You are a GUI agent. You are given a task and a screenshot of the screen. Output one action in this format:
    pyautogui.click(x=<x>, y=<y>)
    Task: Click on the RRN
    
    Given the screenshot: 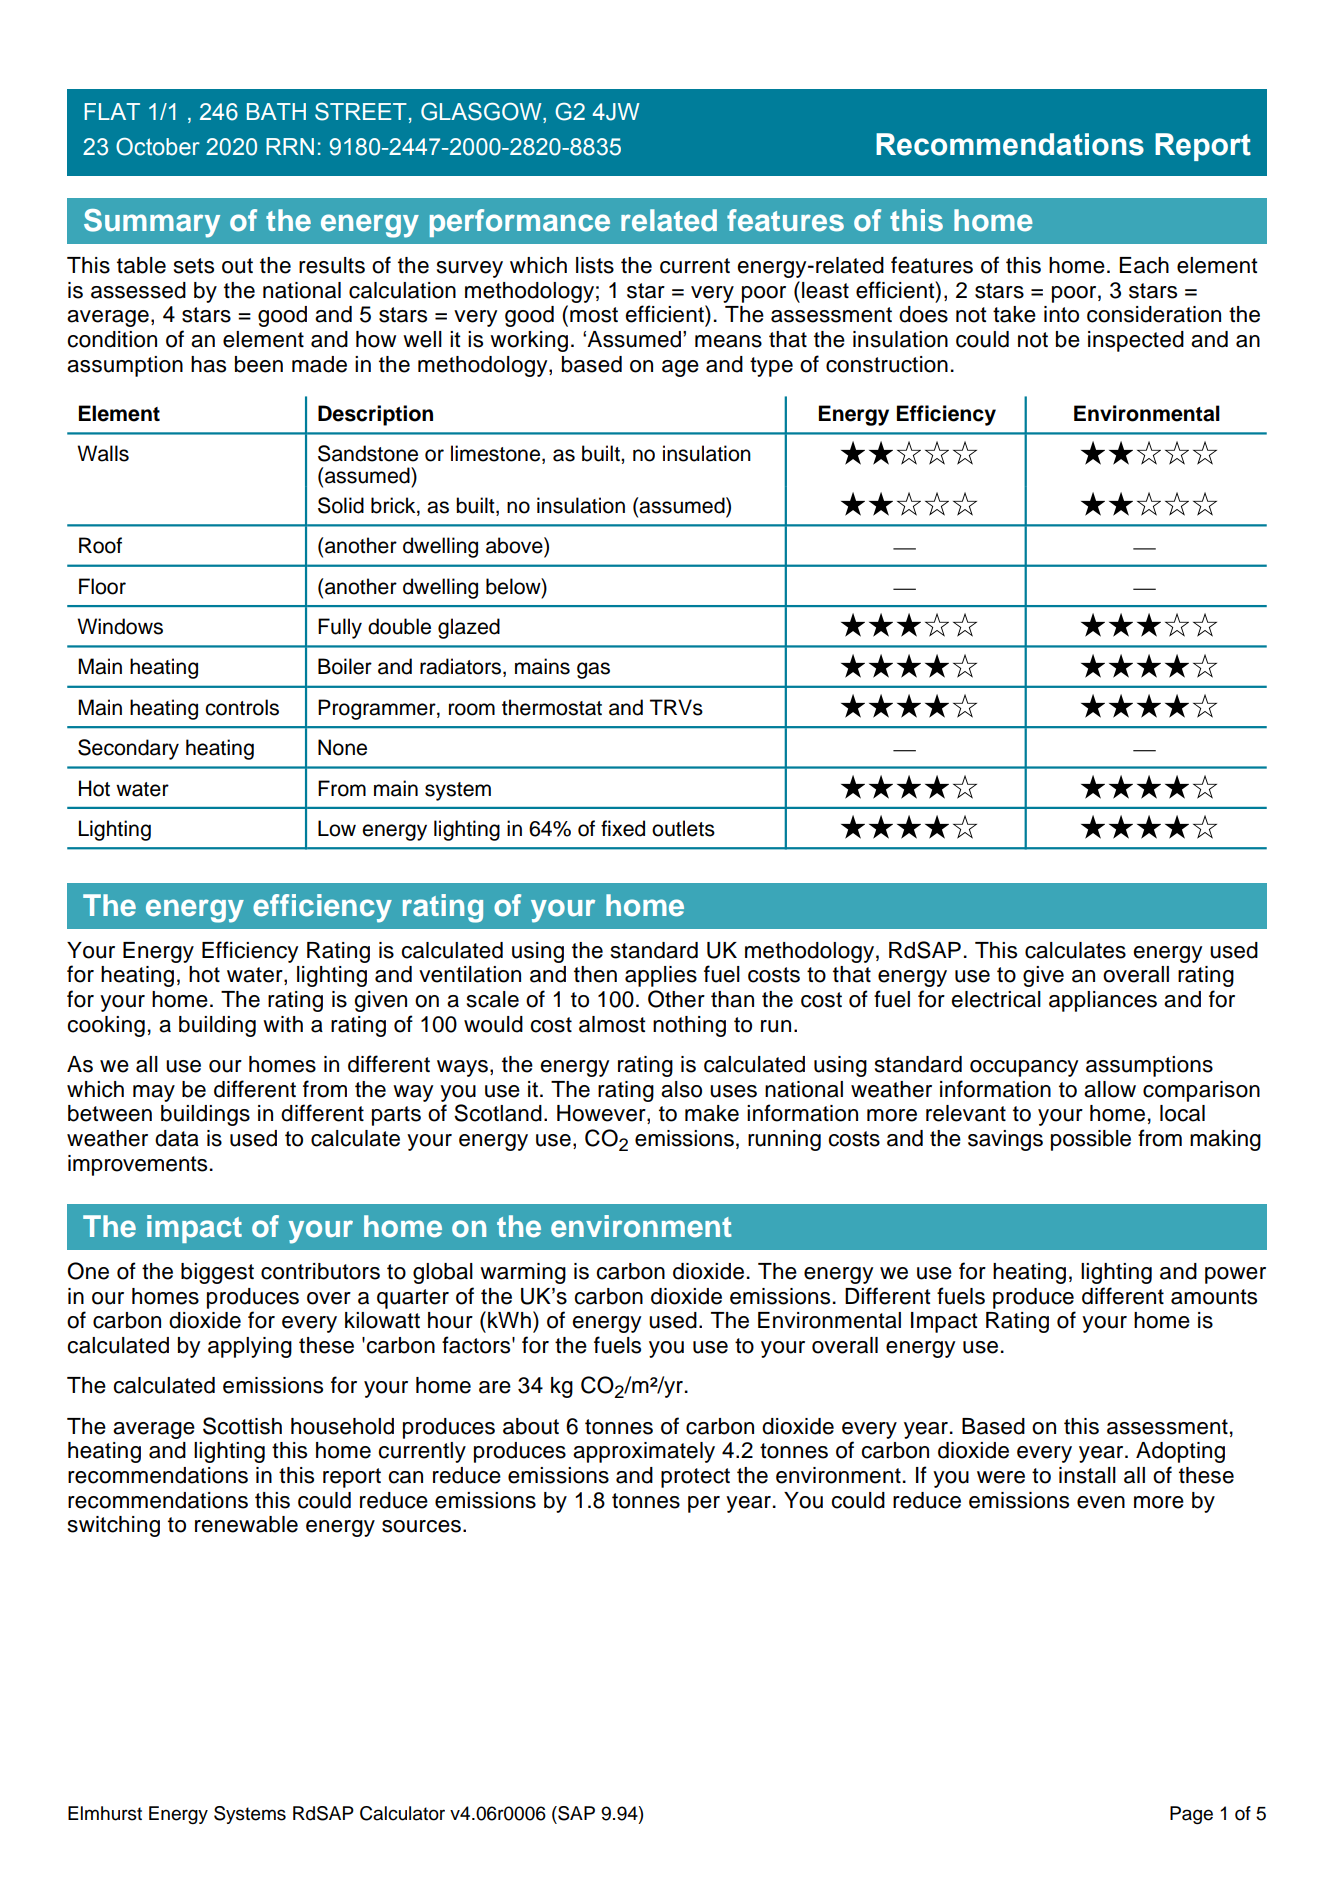 What is the action you would take?
    pyautogui.click(x=290, y=146)
